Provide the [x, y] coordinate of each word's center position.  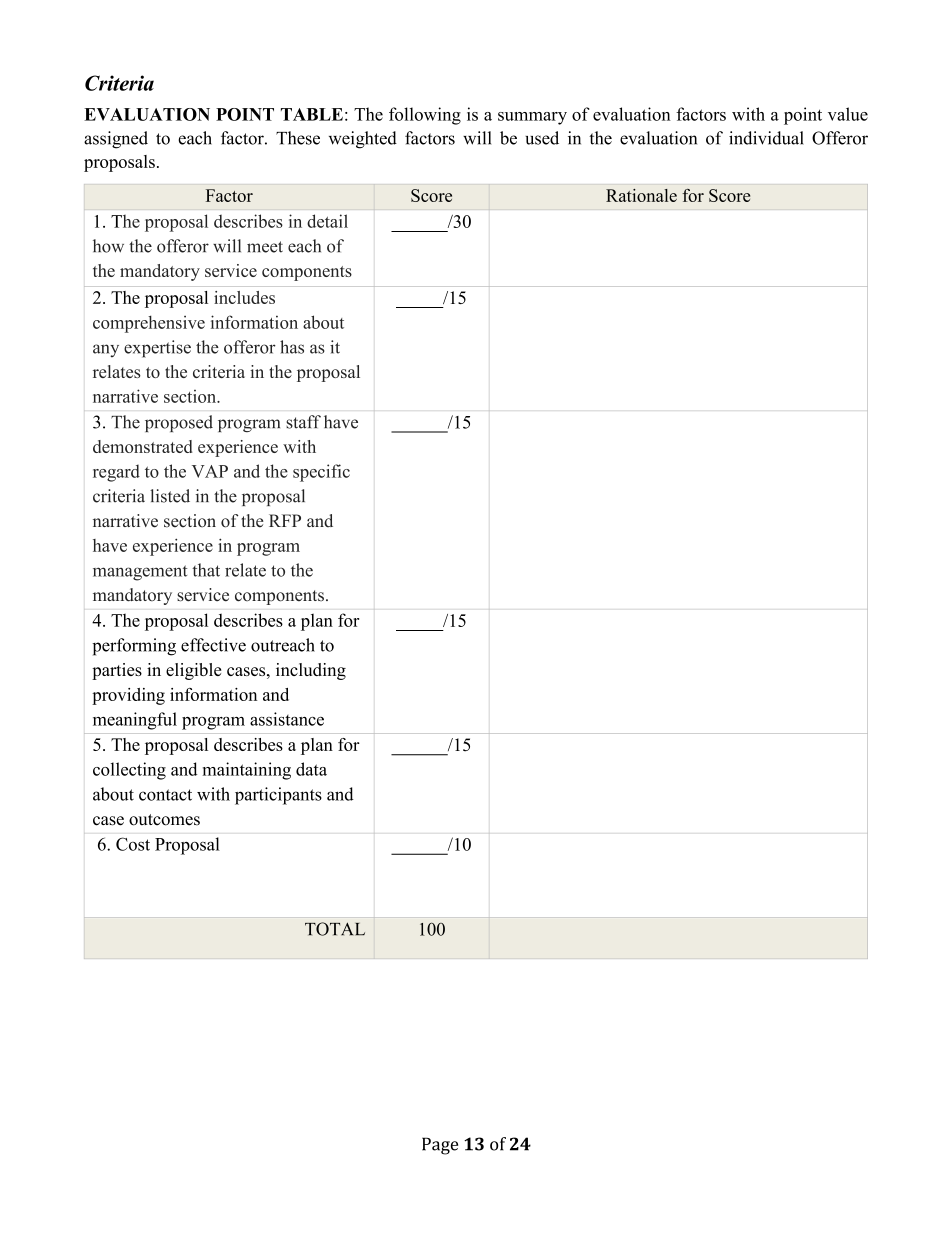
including [311, 671]
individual [766, 138]
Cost [133, 844]
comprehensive [149, 324]
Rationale [641, 195]
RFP [285, 520]
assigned [116, 140]
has [292, 347]
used [542, 138]
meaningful [135, 721]
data [311, 769]
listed [170, 496]
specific [321, 473]
